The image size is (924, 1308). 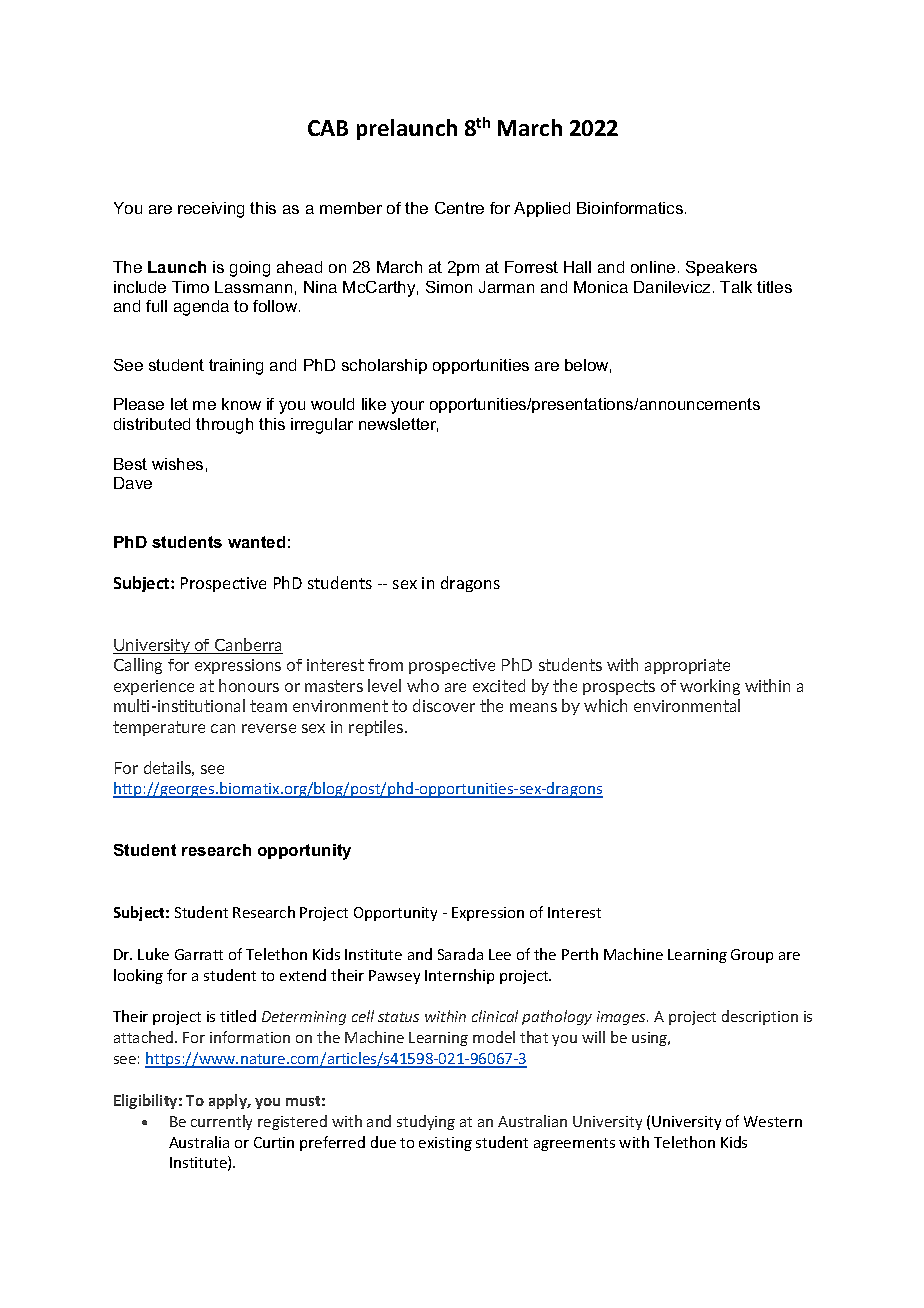 What do you see at coordinates (459, 208) in the image?
I see `Centre` at bounding box center [459, 208].
